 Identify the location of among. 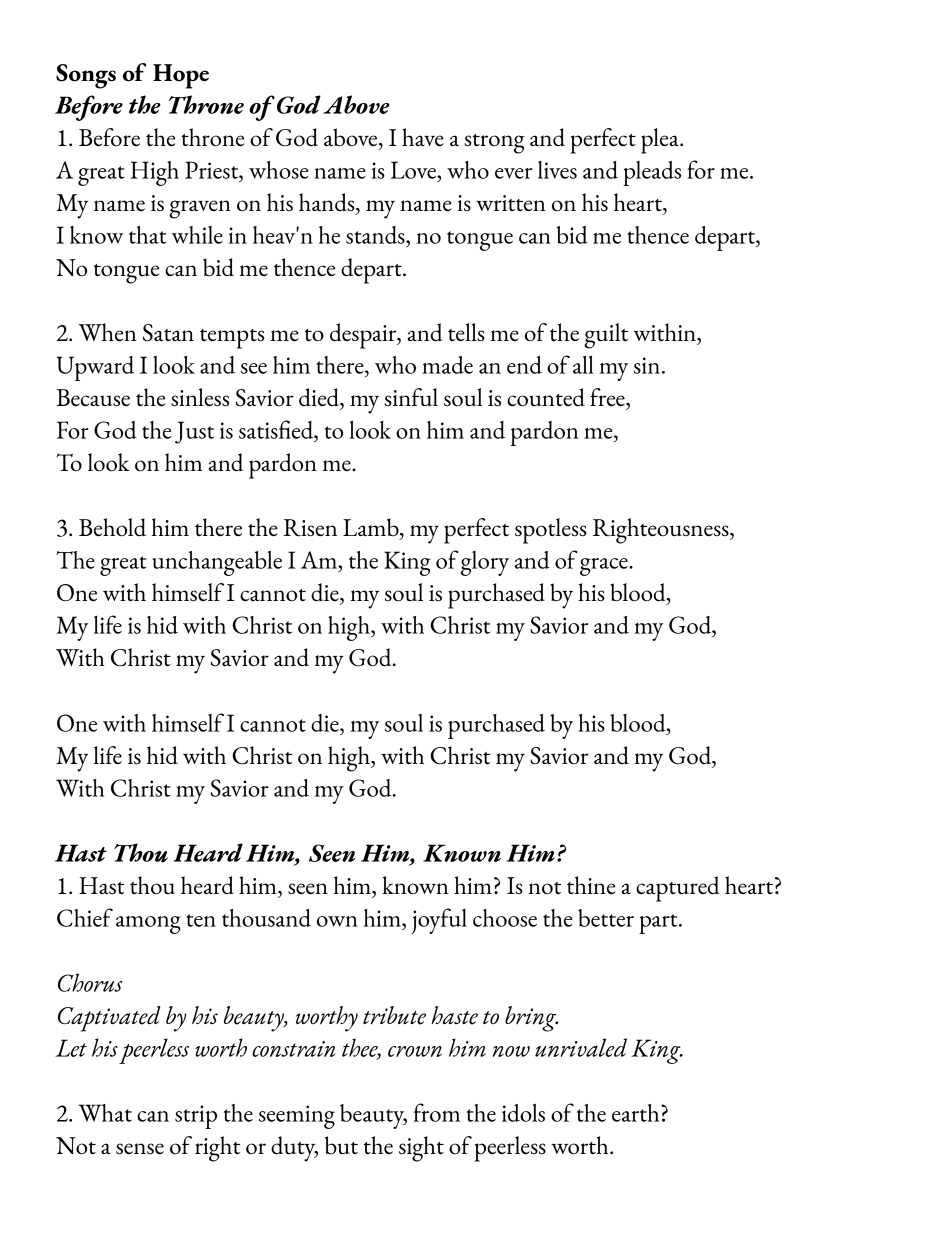
(148, 925).
